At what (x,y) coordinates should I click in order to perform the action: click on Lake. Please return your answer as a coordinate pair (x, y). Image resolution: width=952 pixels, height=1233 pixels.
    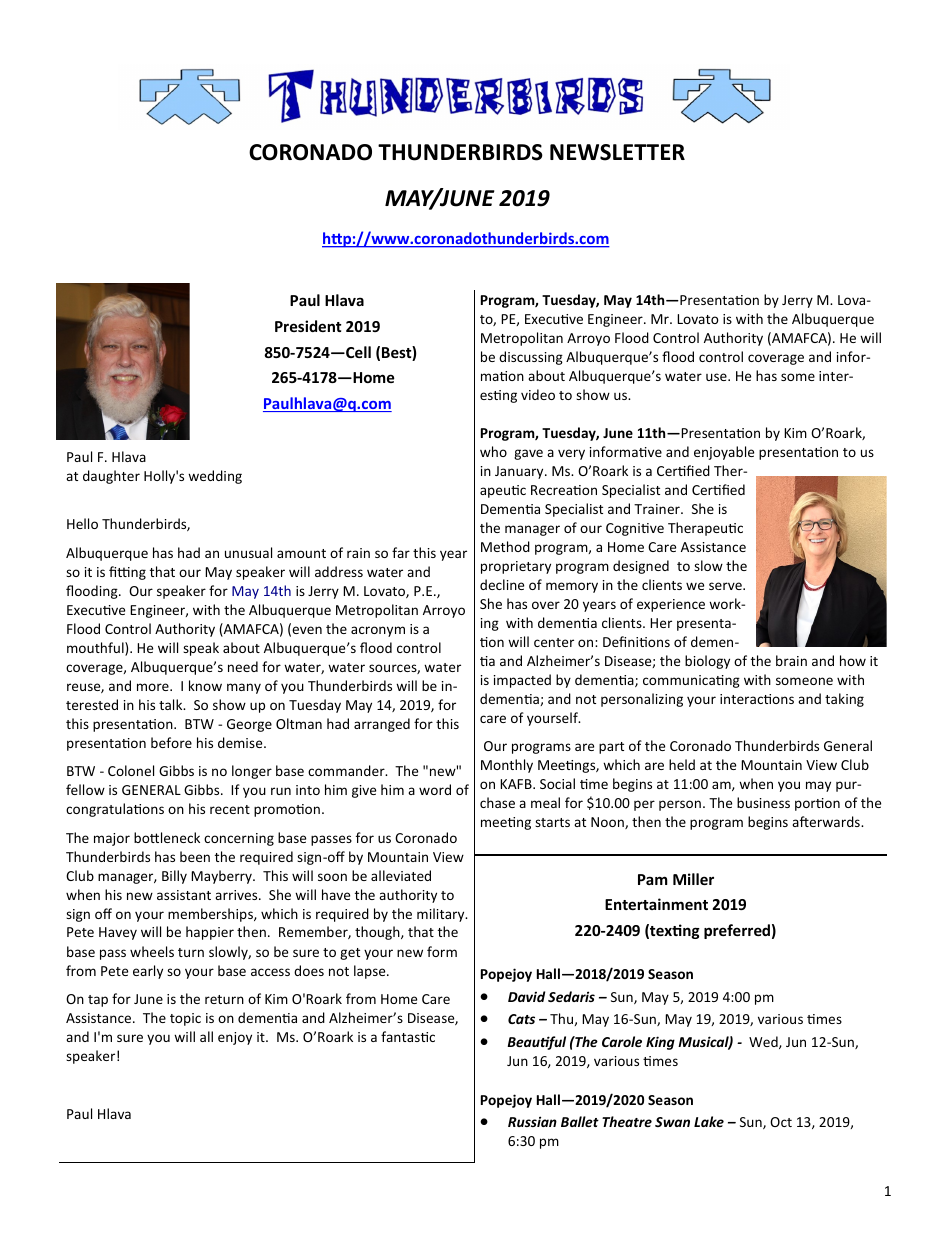
    Looking at the image, I should click on (709, 1121).
